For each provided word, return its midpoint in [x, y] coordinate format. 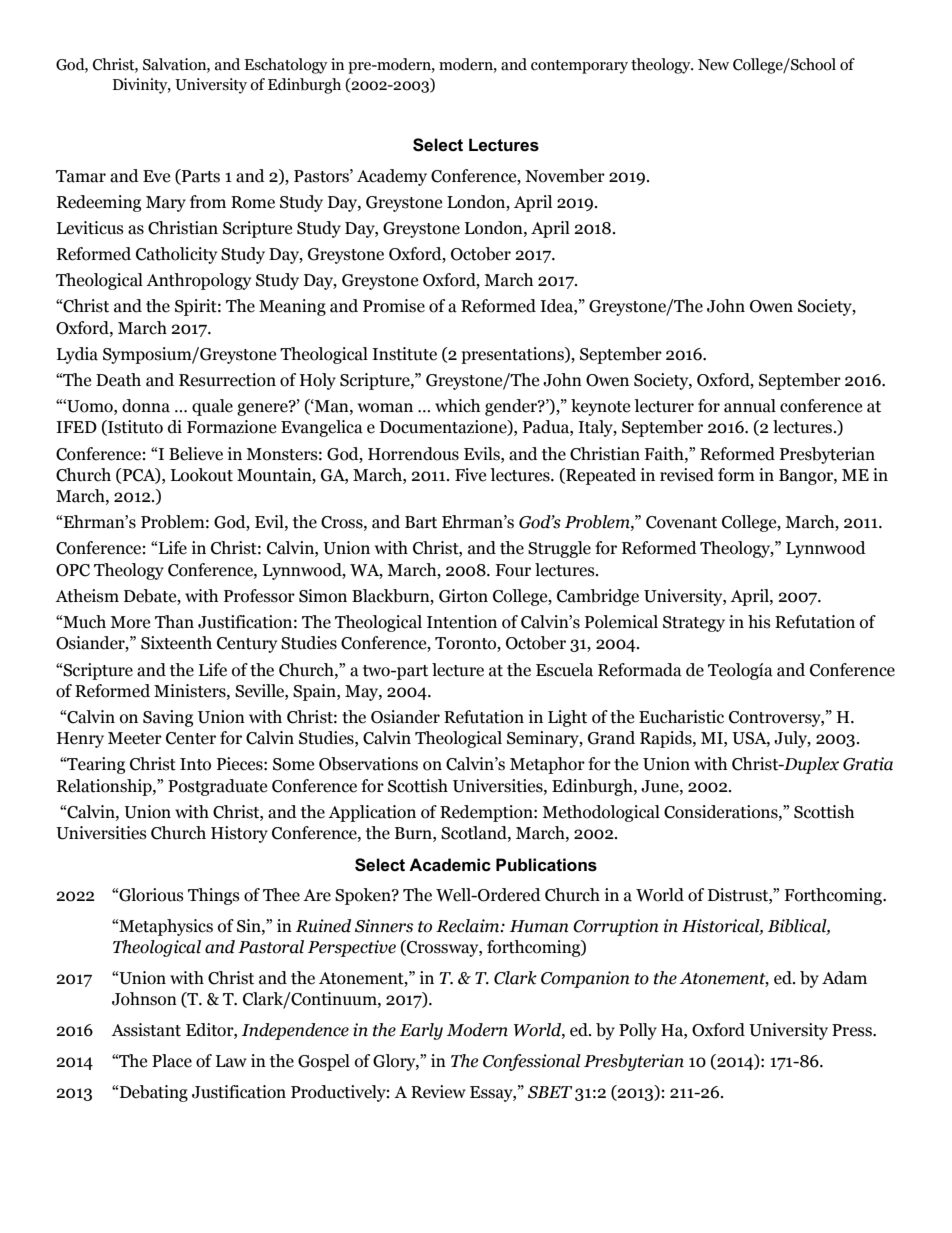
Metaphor [547, 765]
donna [146, 406]
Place [172, 1061]
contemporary [579, 67]
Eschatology [286, 66]
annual [750, 406]
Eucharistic [681, 717]
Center [191, 738]
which [457, 406]
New [713, 65]
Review [438, 1092]
